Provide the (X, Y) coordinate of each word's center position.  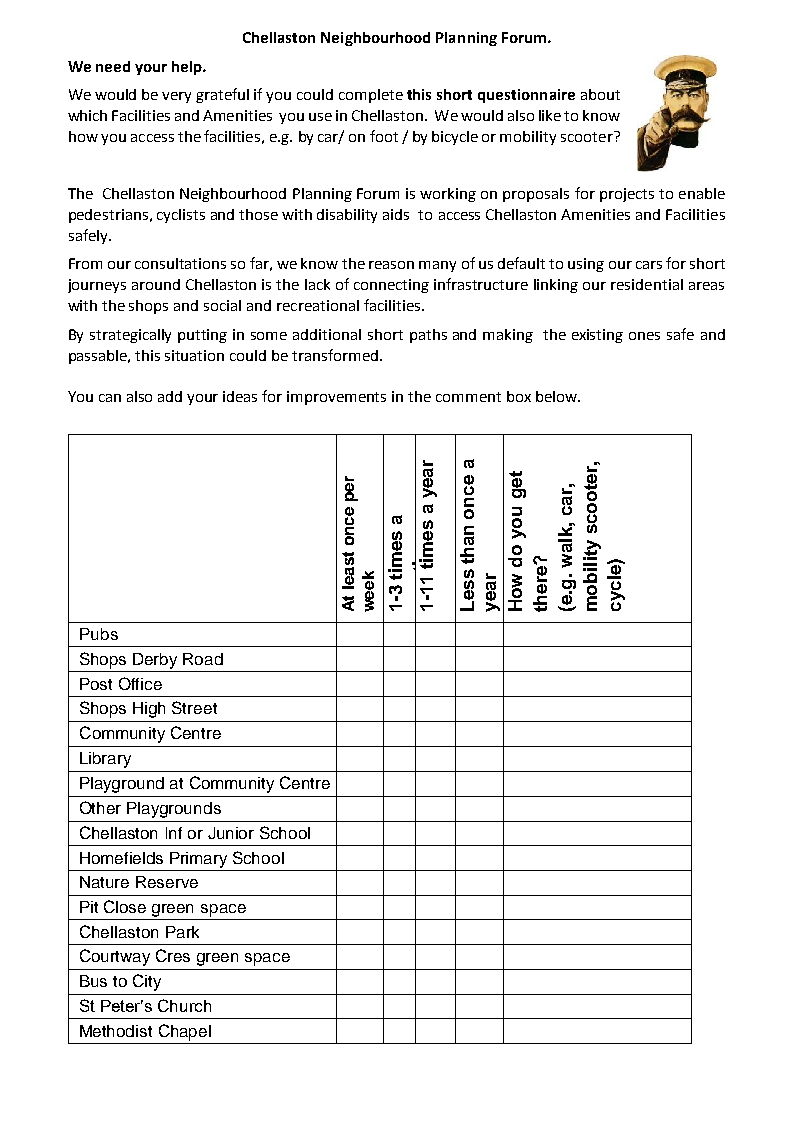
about (600, 94)
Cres (173, 955)
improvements (336, 398)
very (176, 97)
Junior (231, 833)
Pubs (99, 634)
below (557, 396)
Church (184, 1005)
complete (371, 96)
